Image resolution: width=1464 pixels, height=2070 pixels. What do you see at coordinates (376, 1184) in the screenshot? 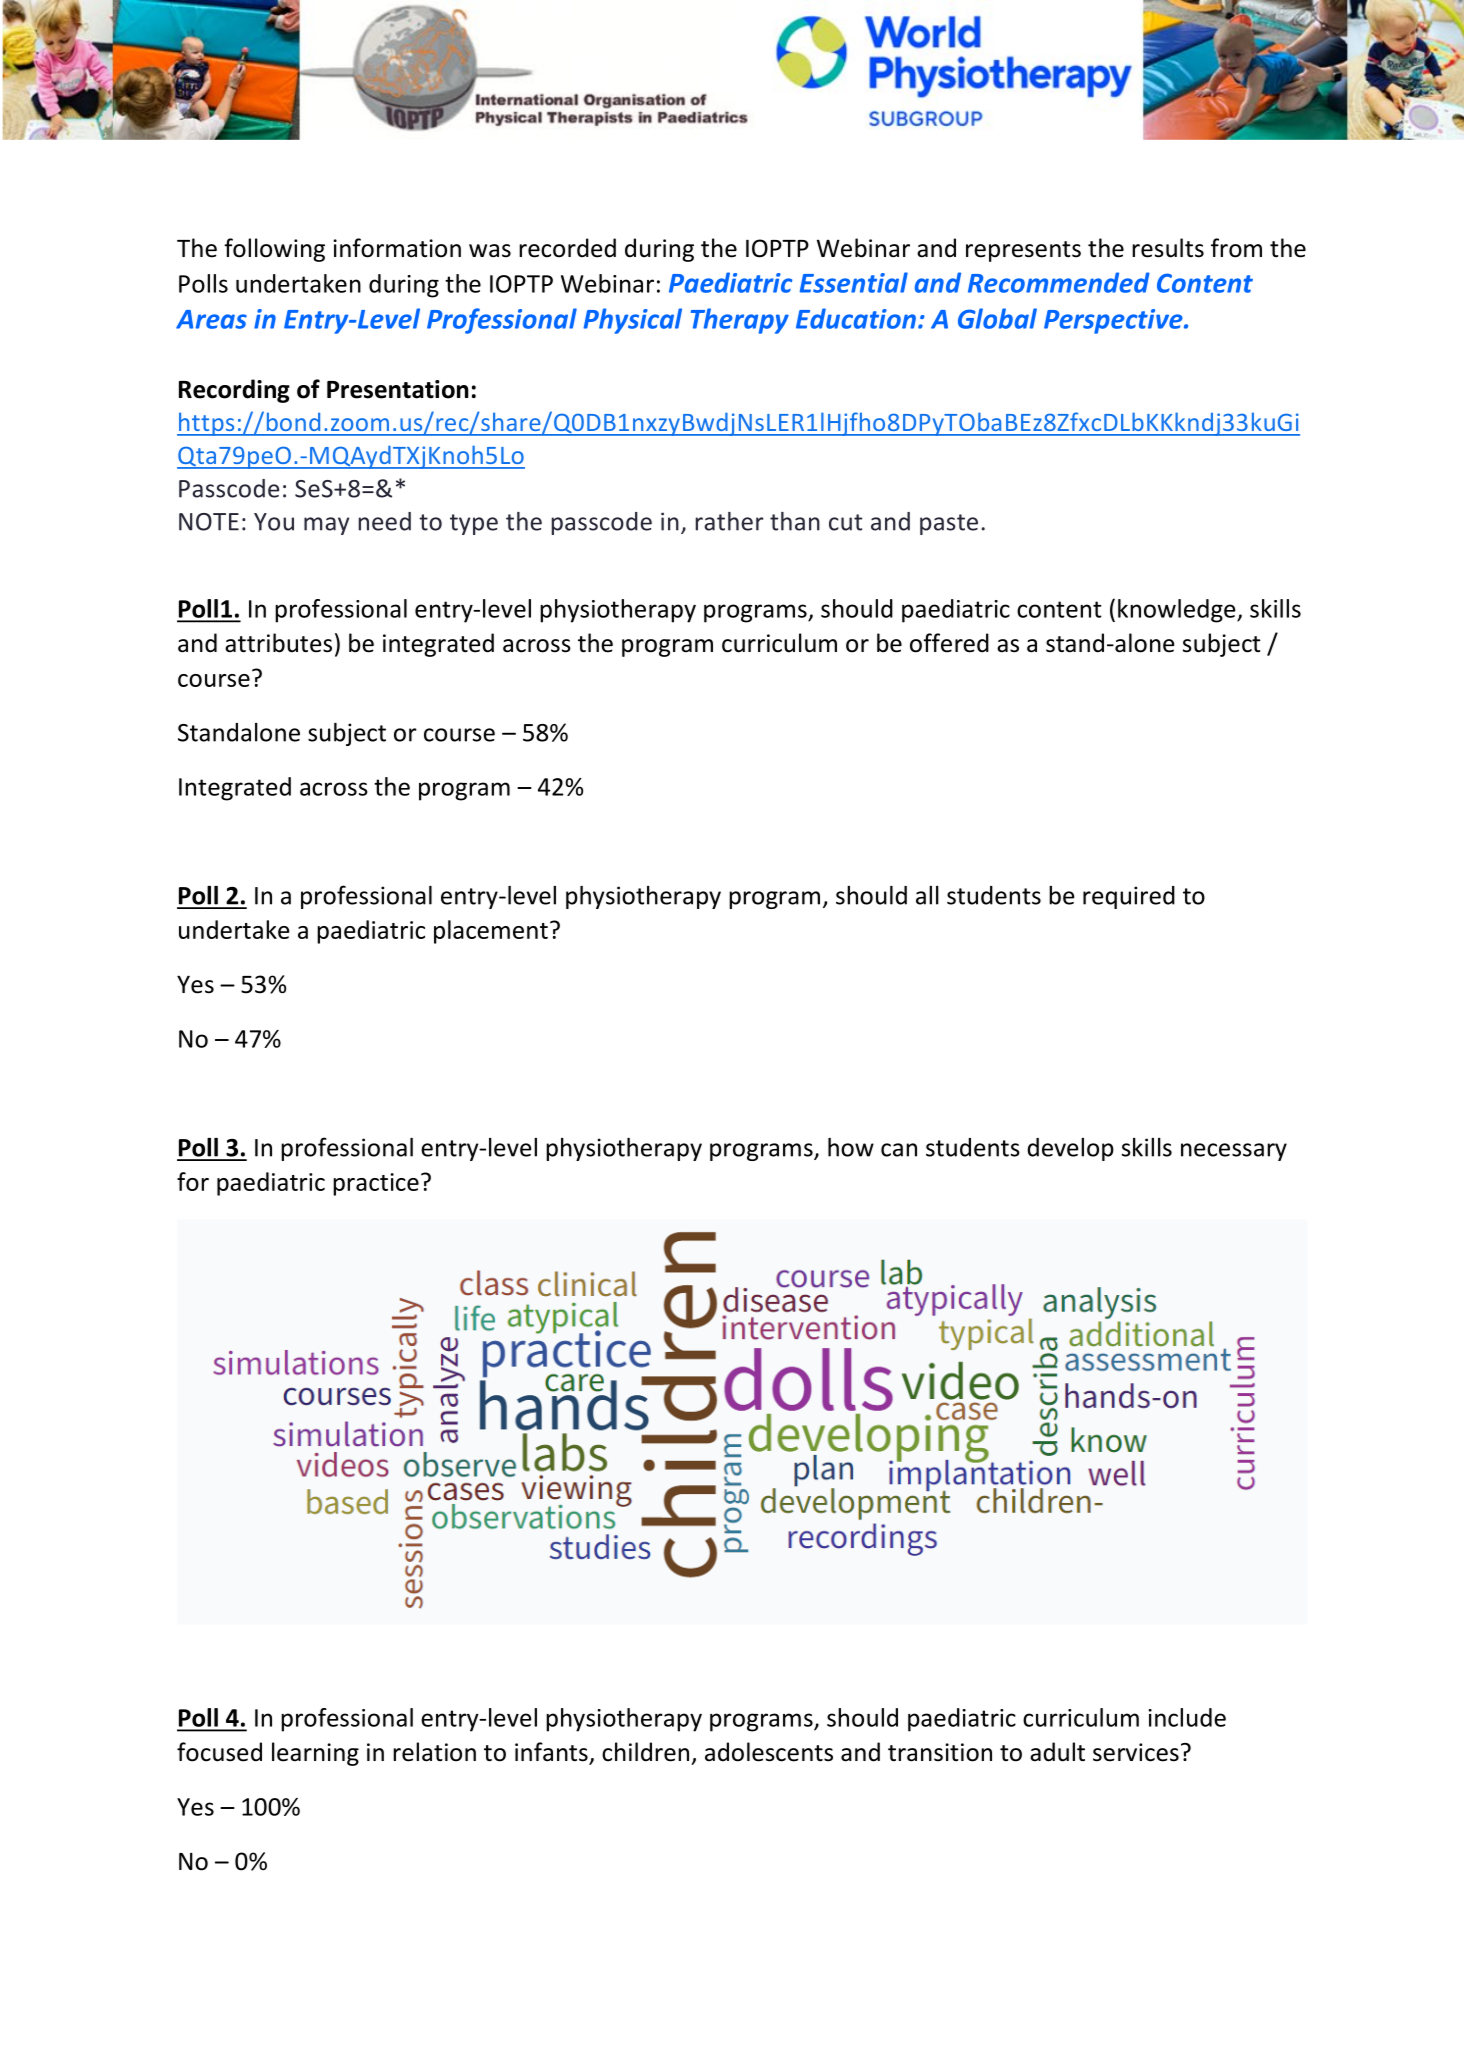
I see `practice` at bounding box center [376, 1184].
